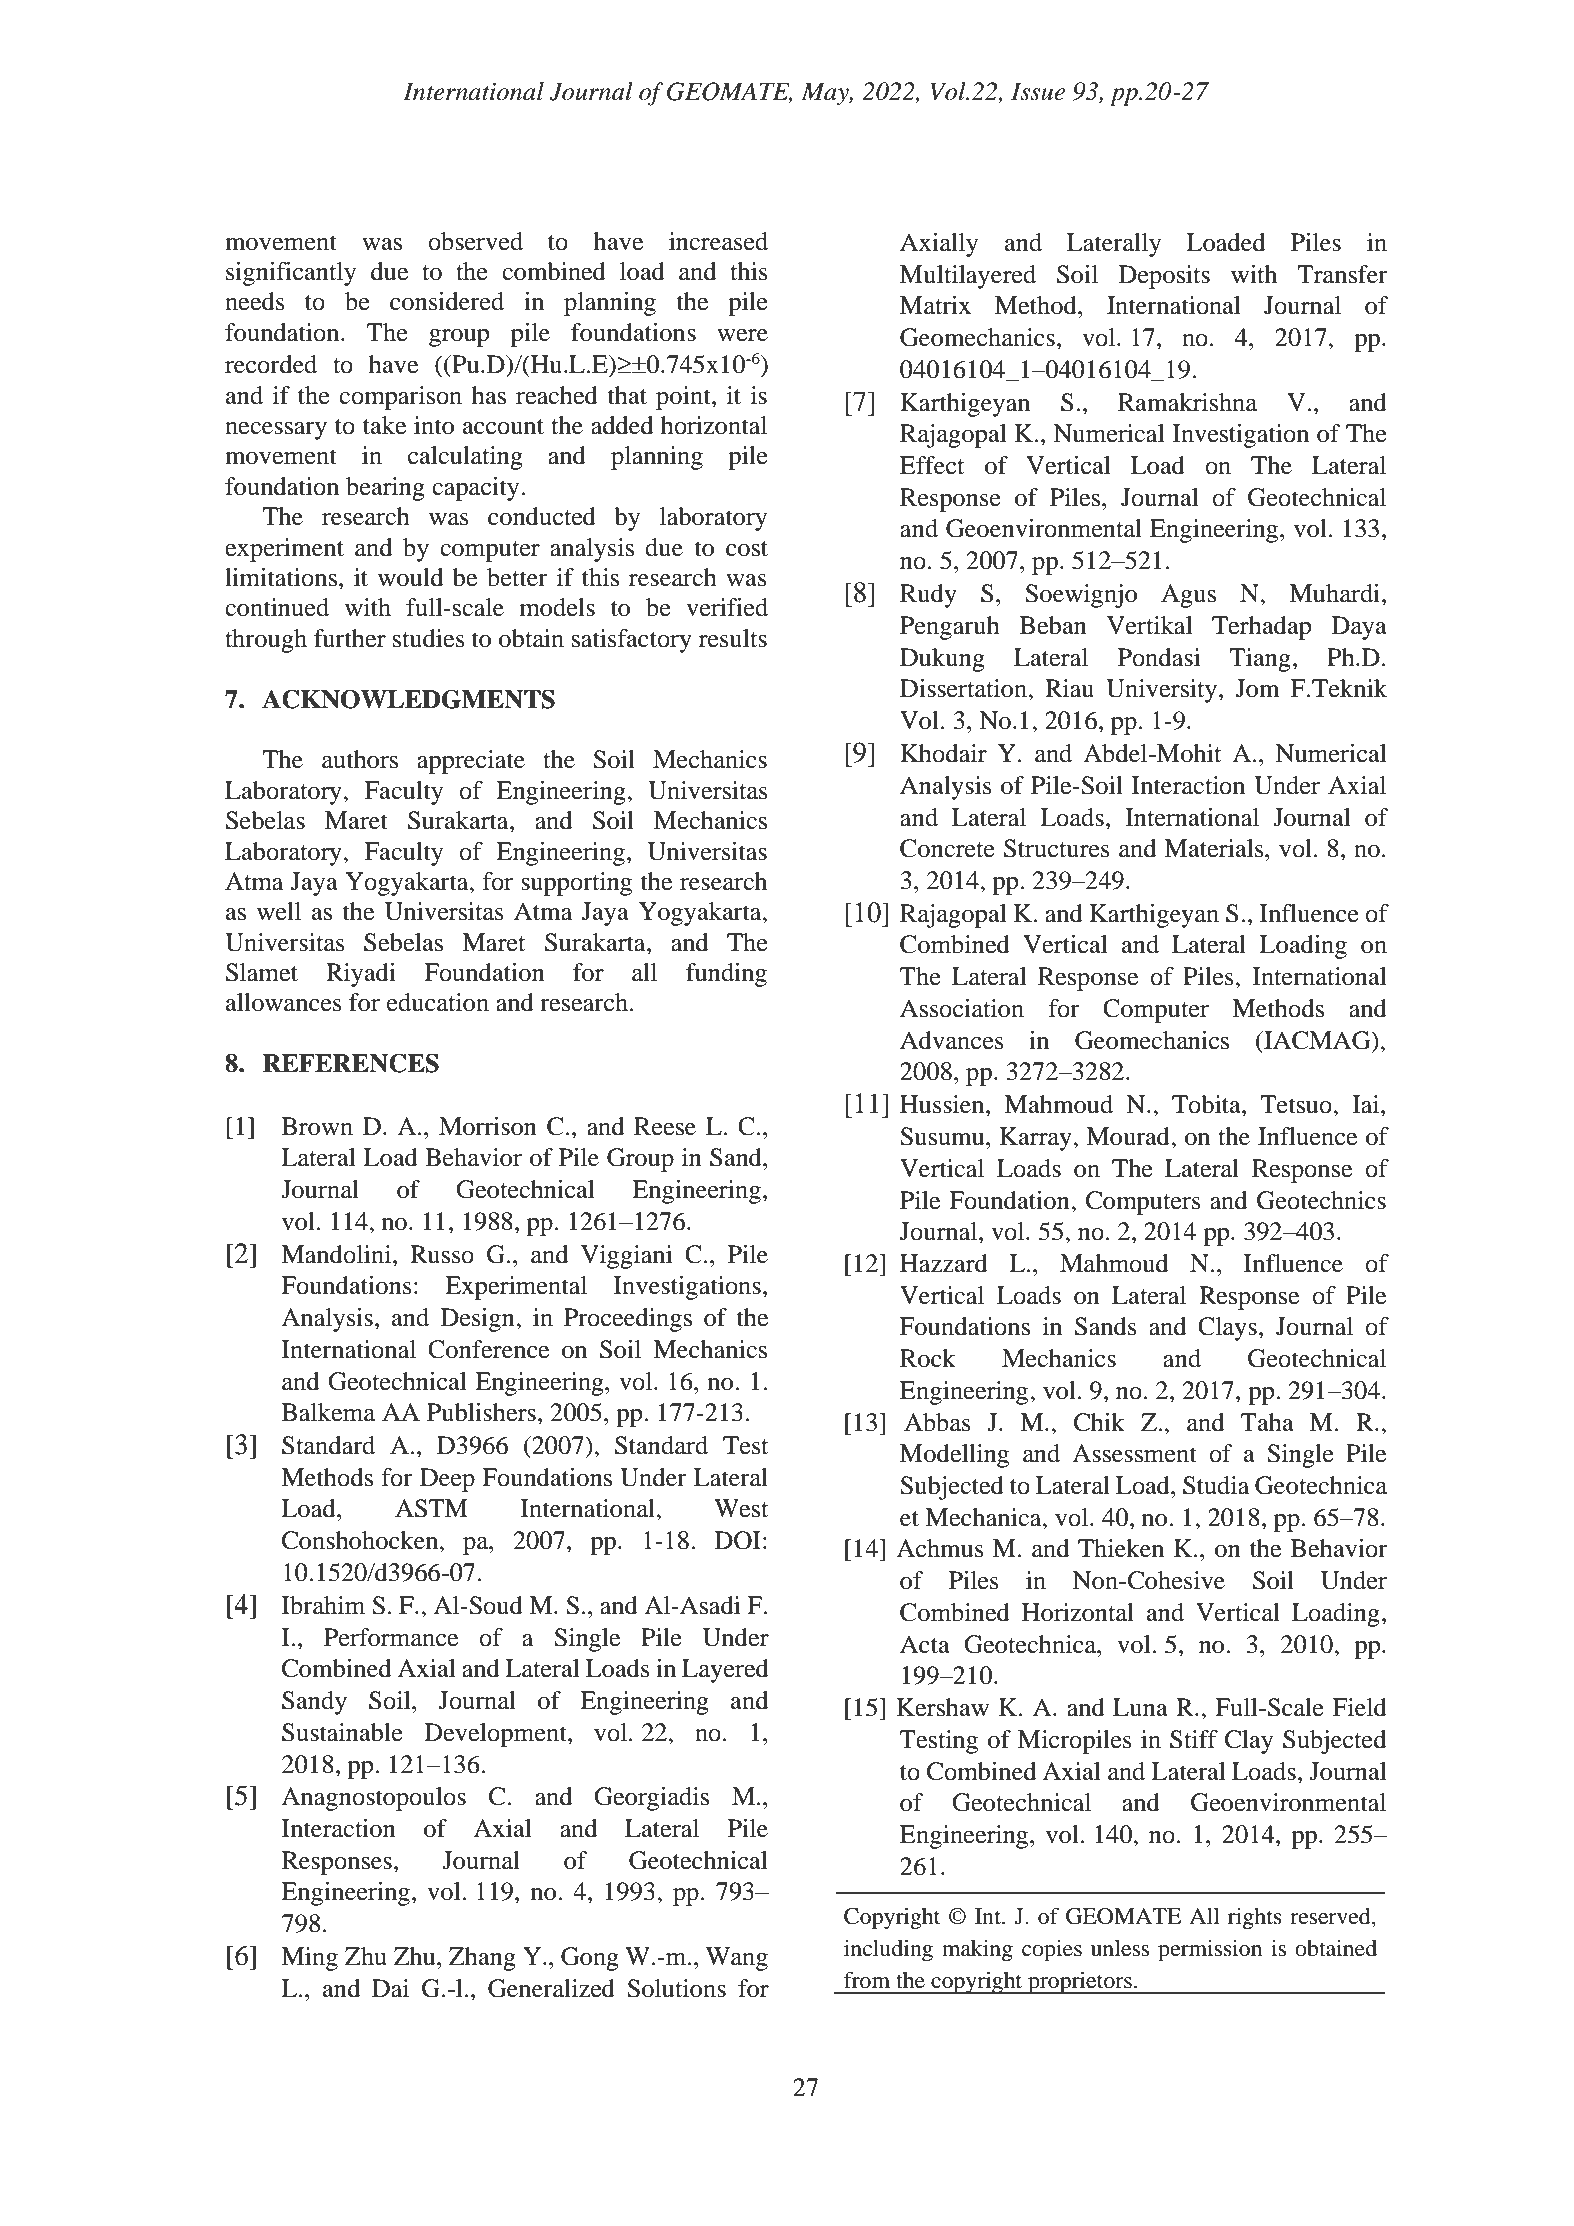 This document has width=1574, height=2226. Describe the element at coordinates (385, 489) in the document. I see `bearing` at that location.
